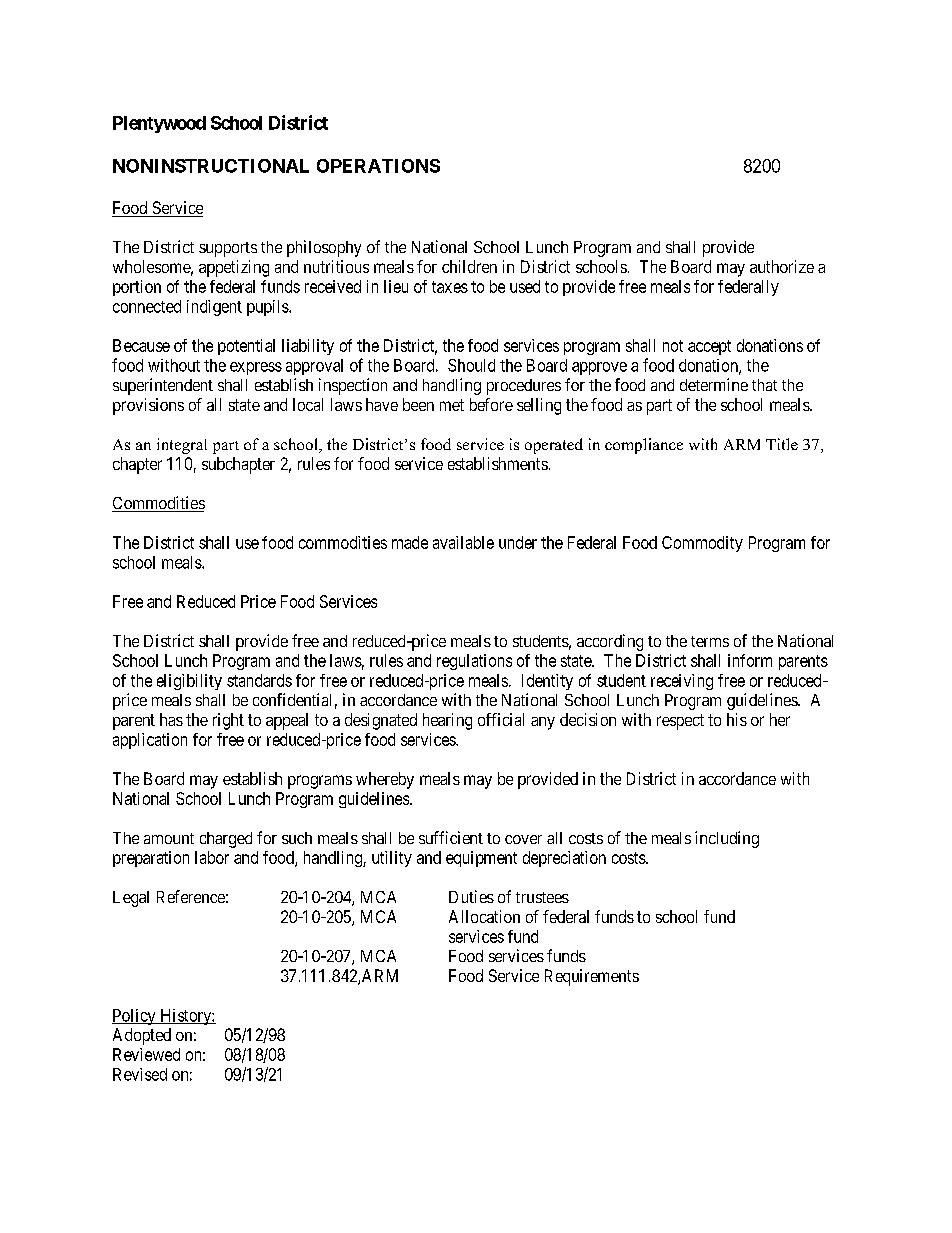  What do you see at coordinates (228, 249) in the page?
I see `supports` at bounding box center [228, 249].
